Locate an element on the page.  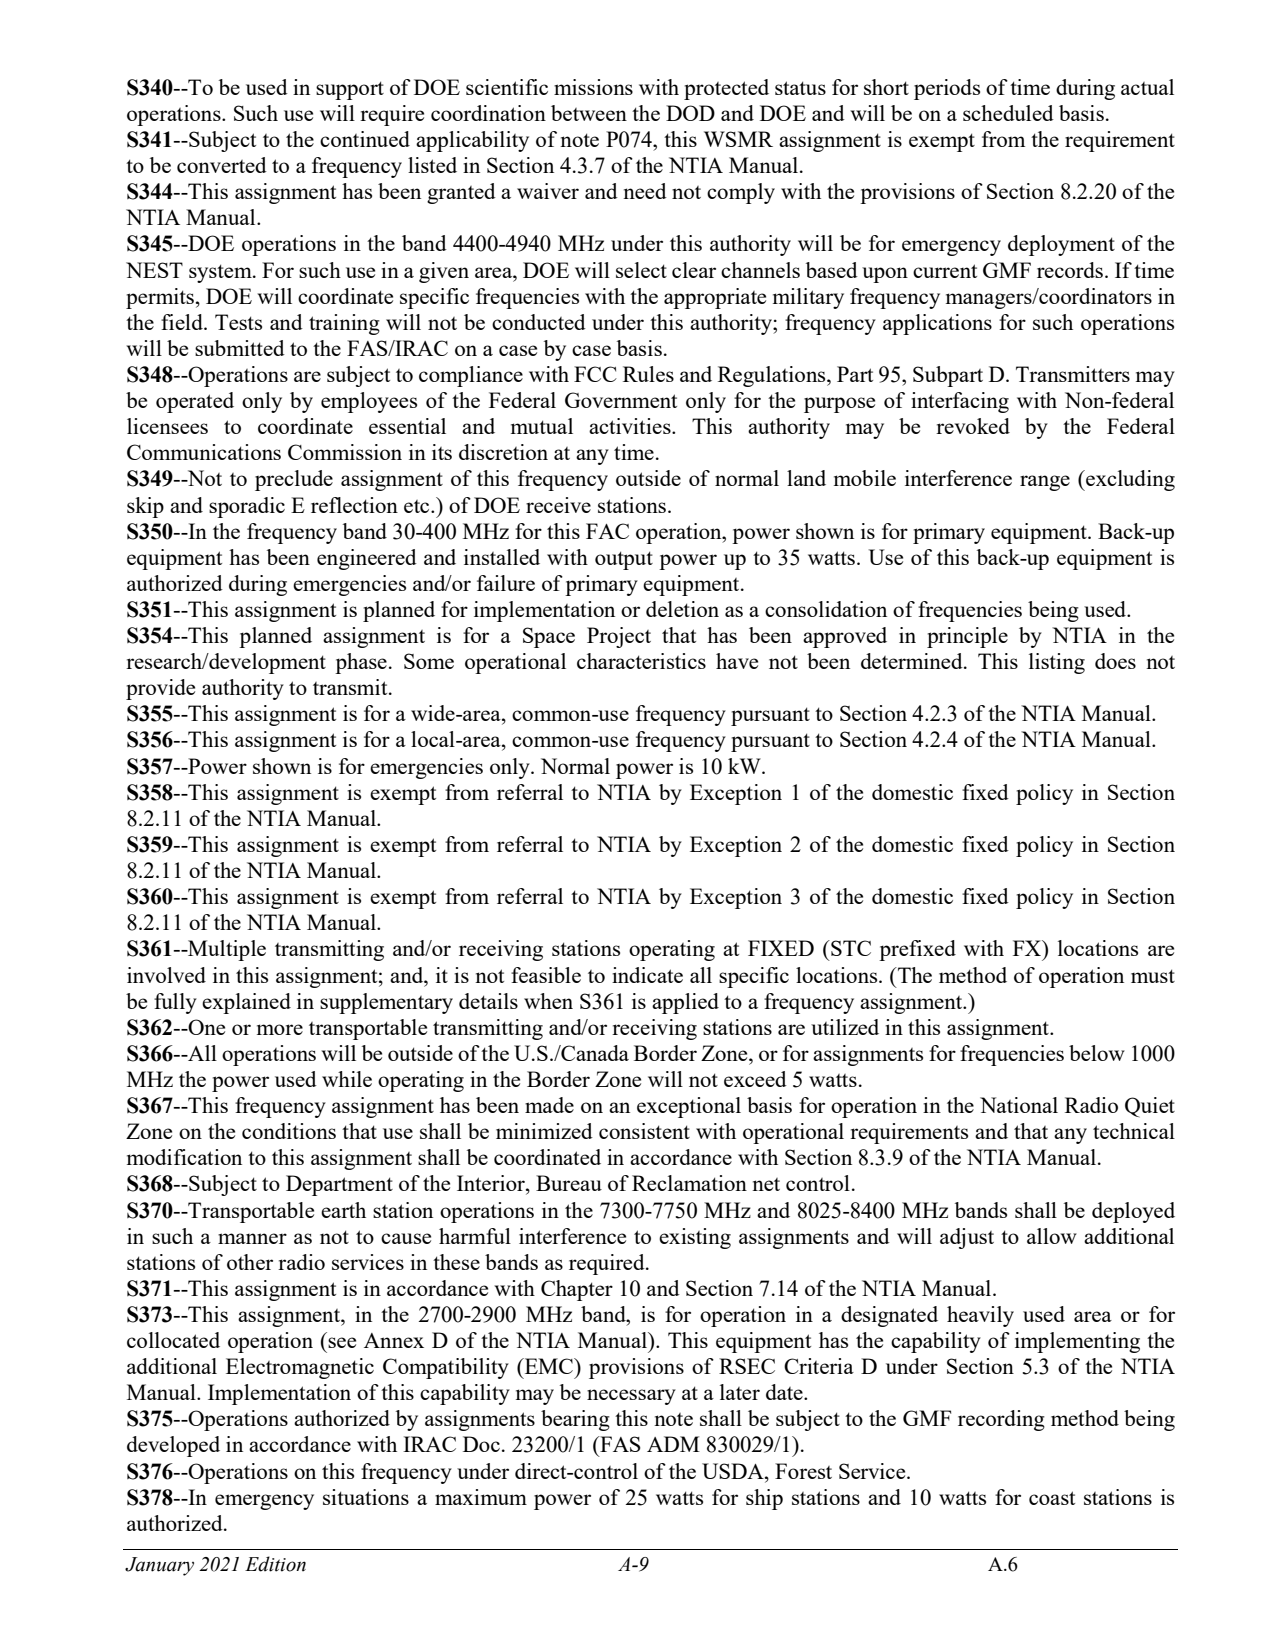
scheduled is located at coordinates (1008, 113).
